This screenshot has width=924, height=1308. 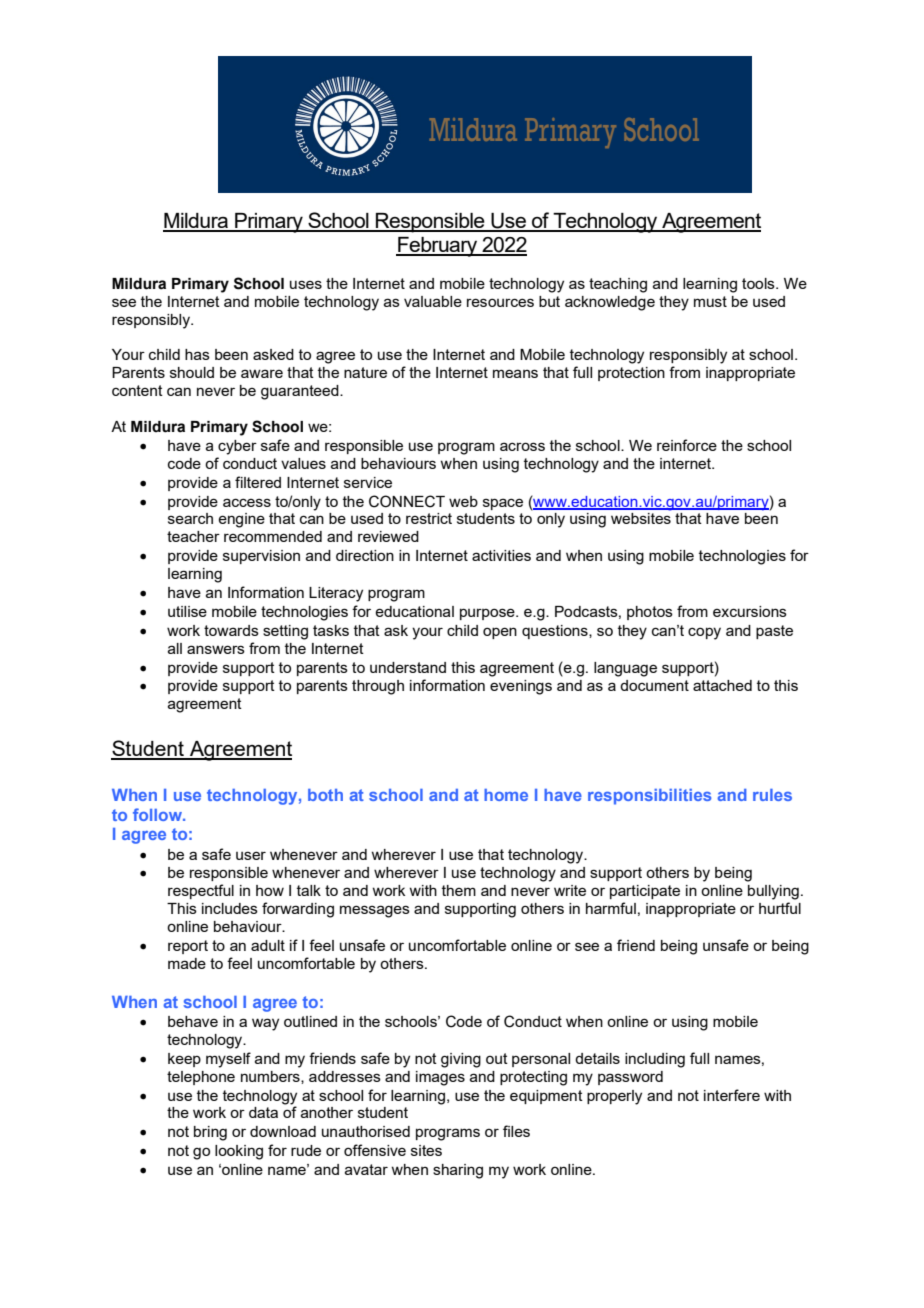 I want to click on activities, so click(x=501, y=555).
